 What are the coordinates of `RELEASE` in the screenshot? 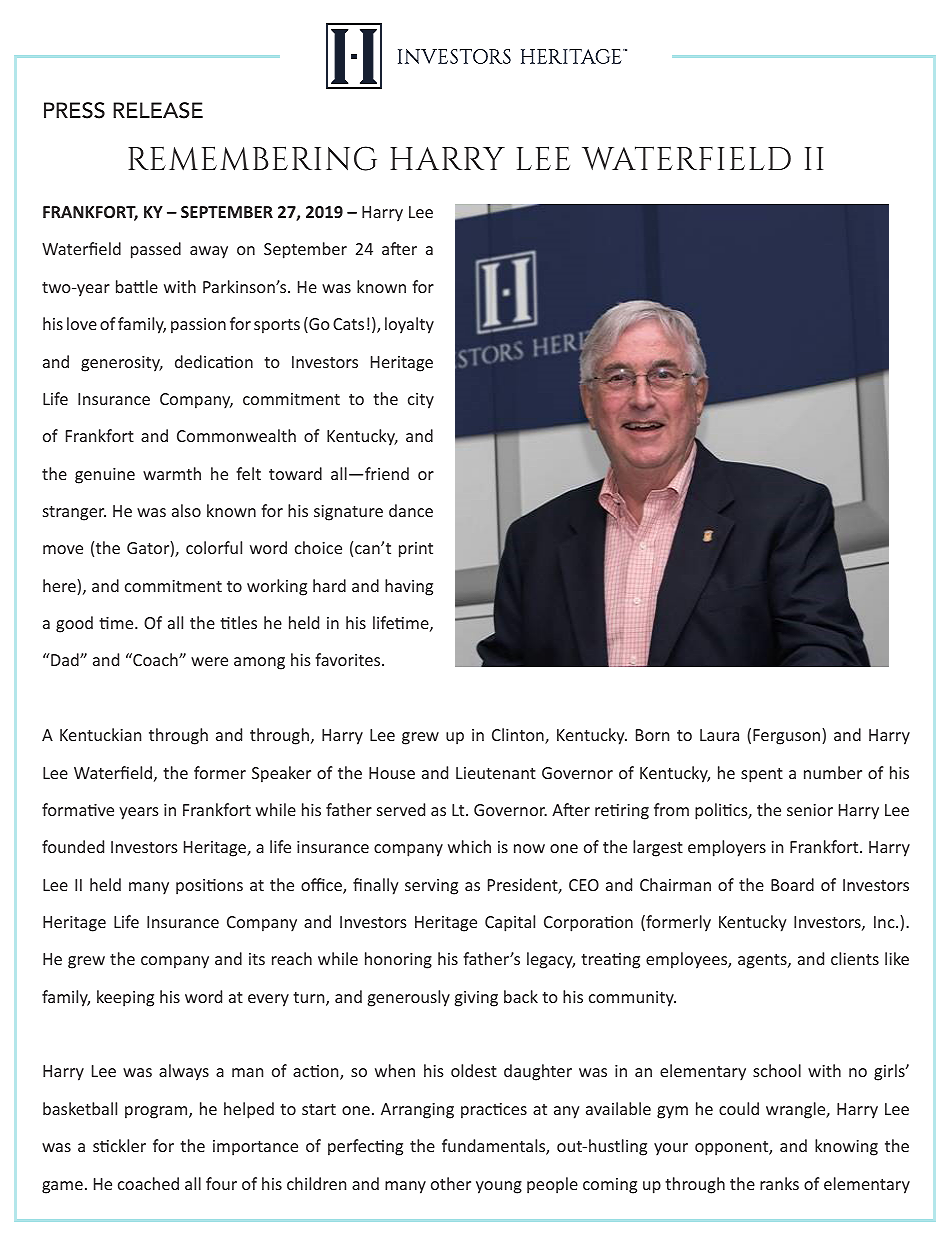 It's located at (158, 110).
